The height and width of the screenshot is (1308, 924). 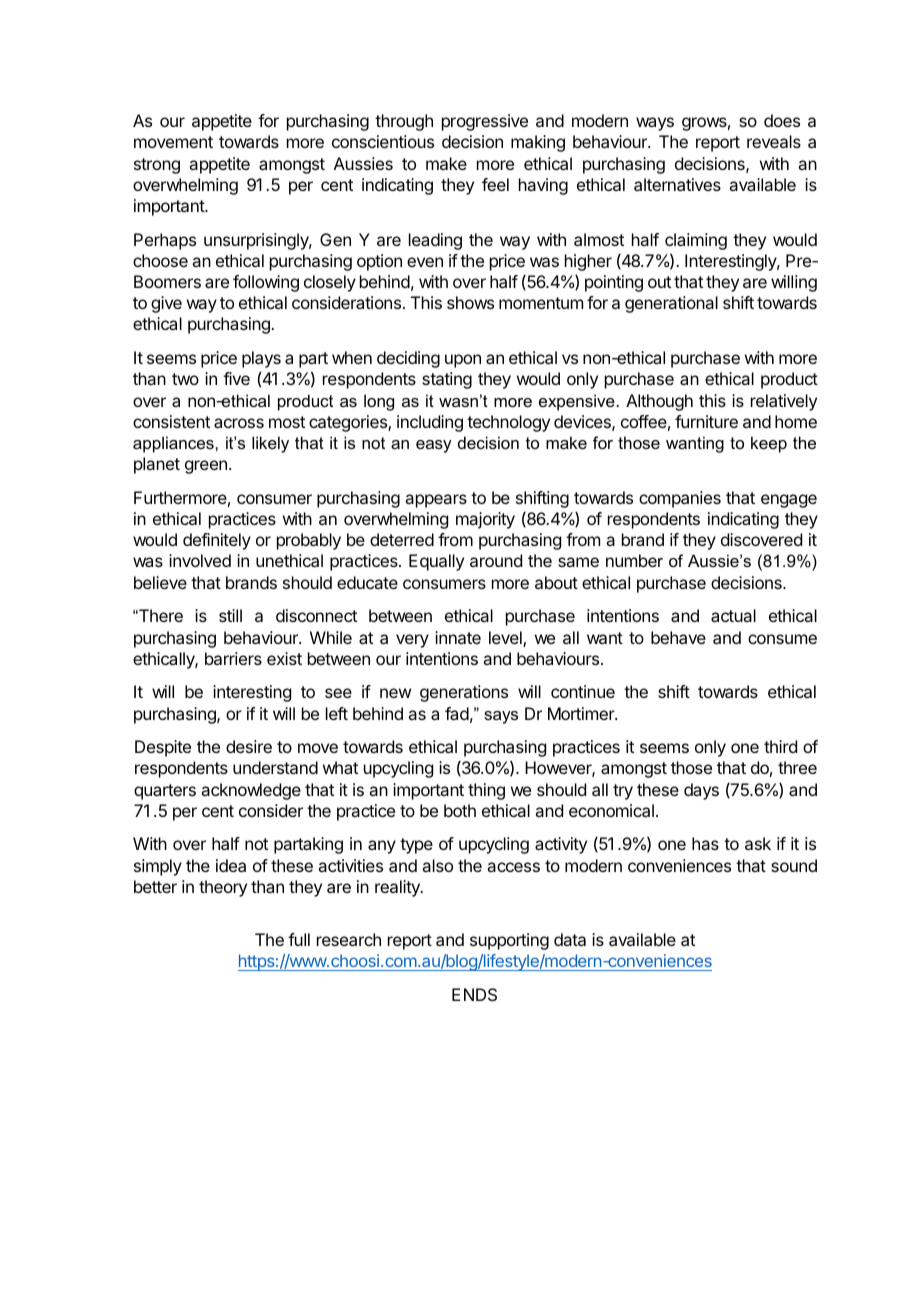 I want to click on definitely, so click(x=217, y=541).
